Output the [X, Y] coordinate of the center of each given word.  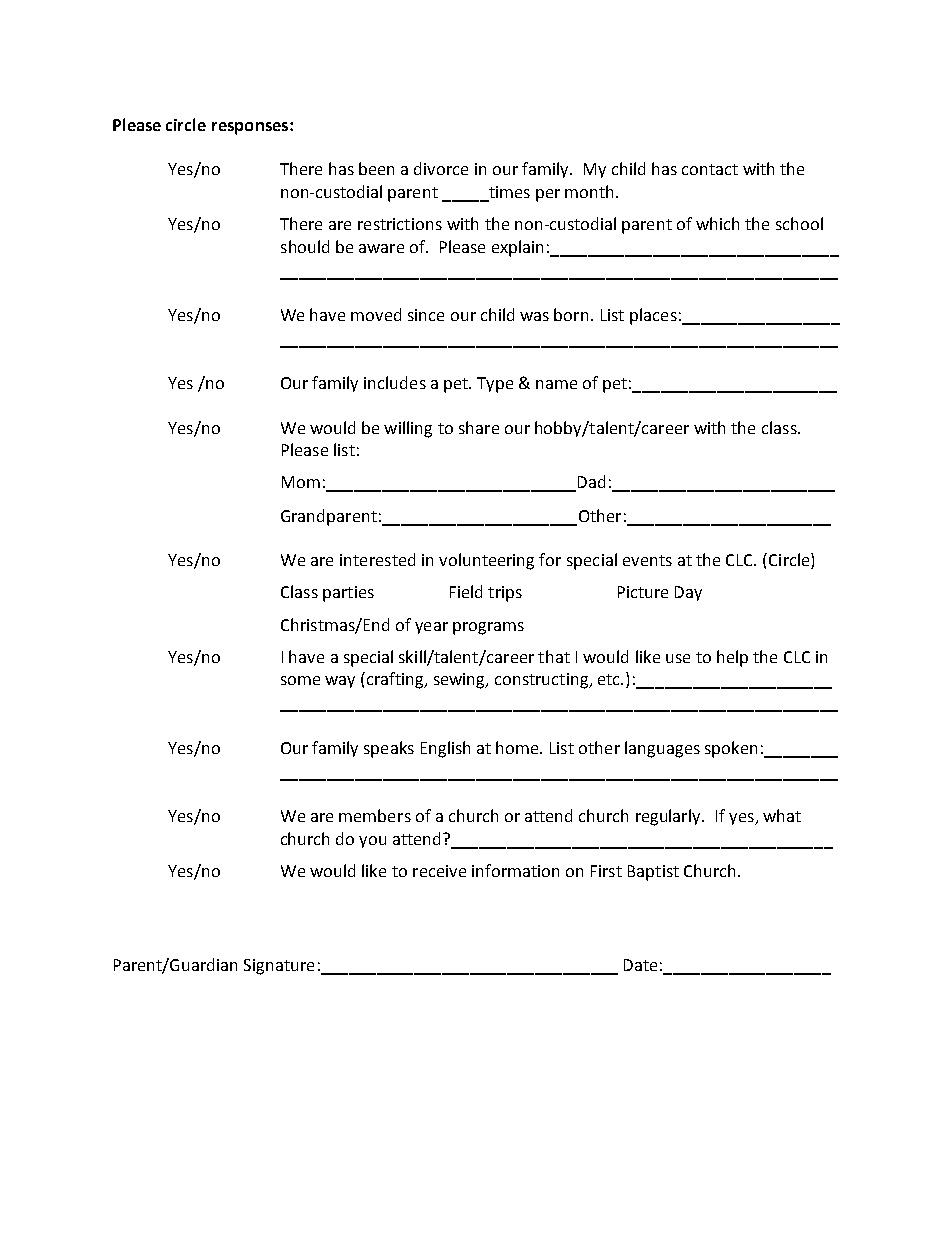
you [372, 842]
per [548, 195]
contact [710, 169]
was [534, 316]
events [647, 560]
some [300, 680]
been [376, 168]
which [717, 223]
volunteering [486, 561]
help [732, 658]
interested [377, 559]
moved [376, 314]
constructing [543, 681]
